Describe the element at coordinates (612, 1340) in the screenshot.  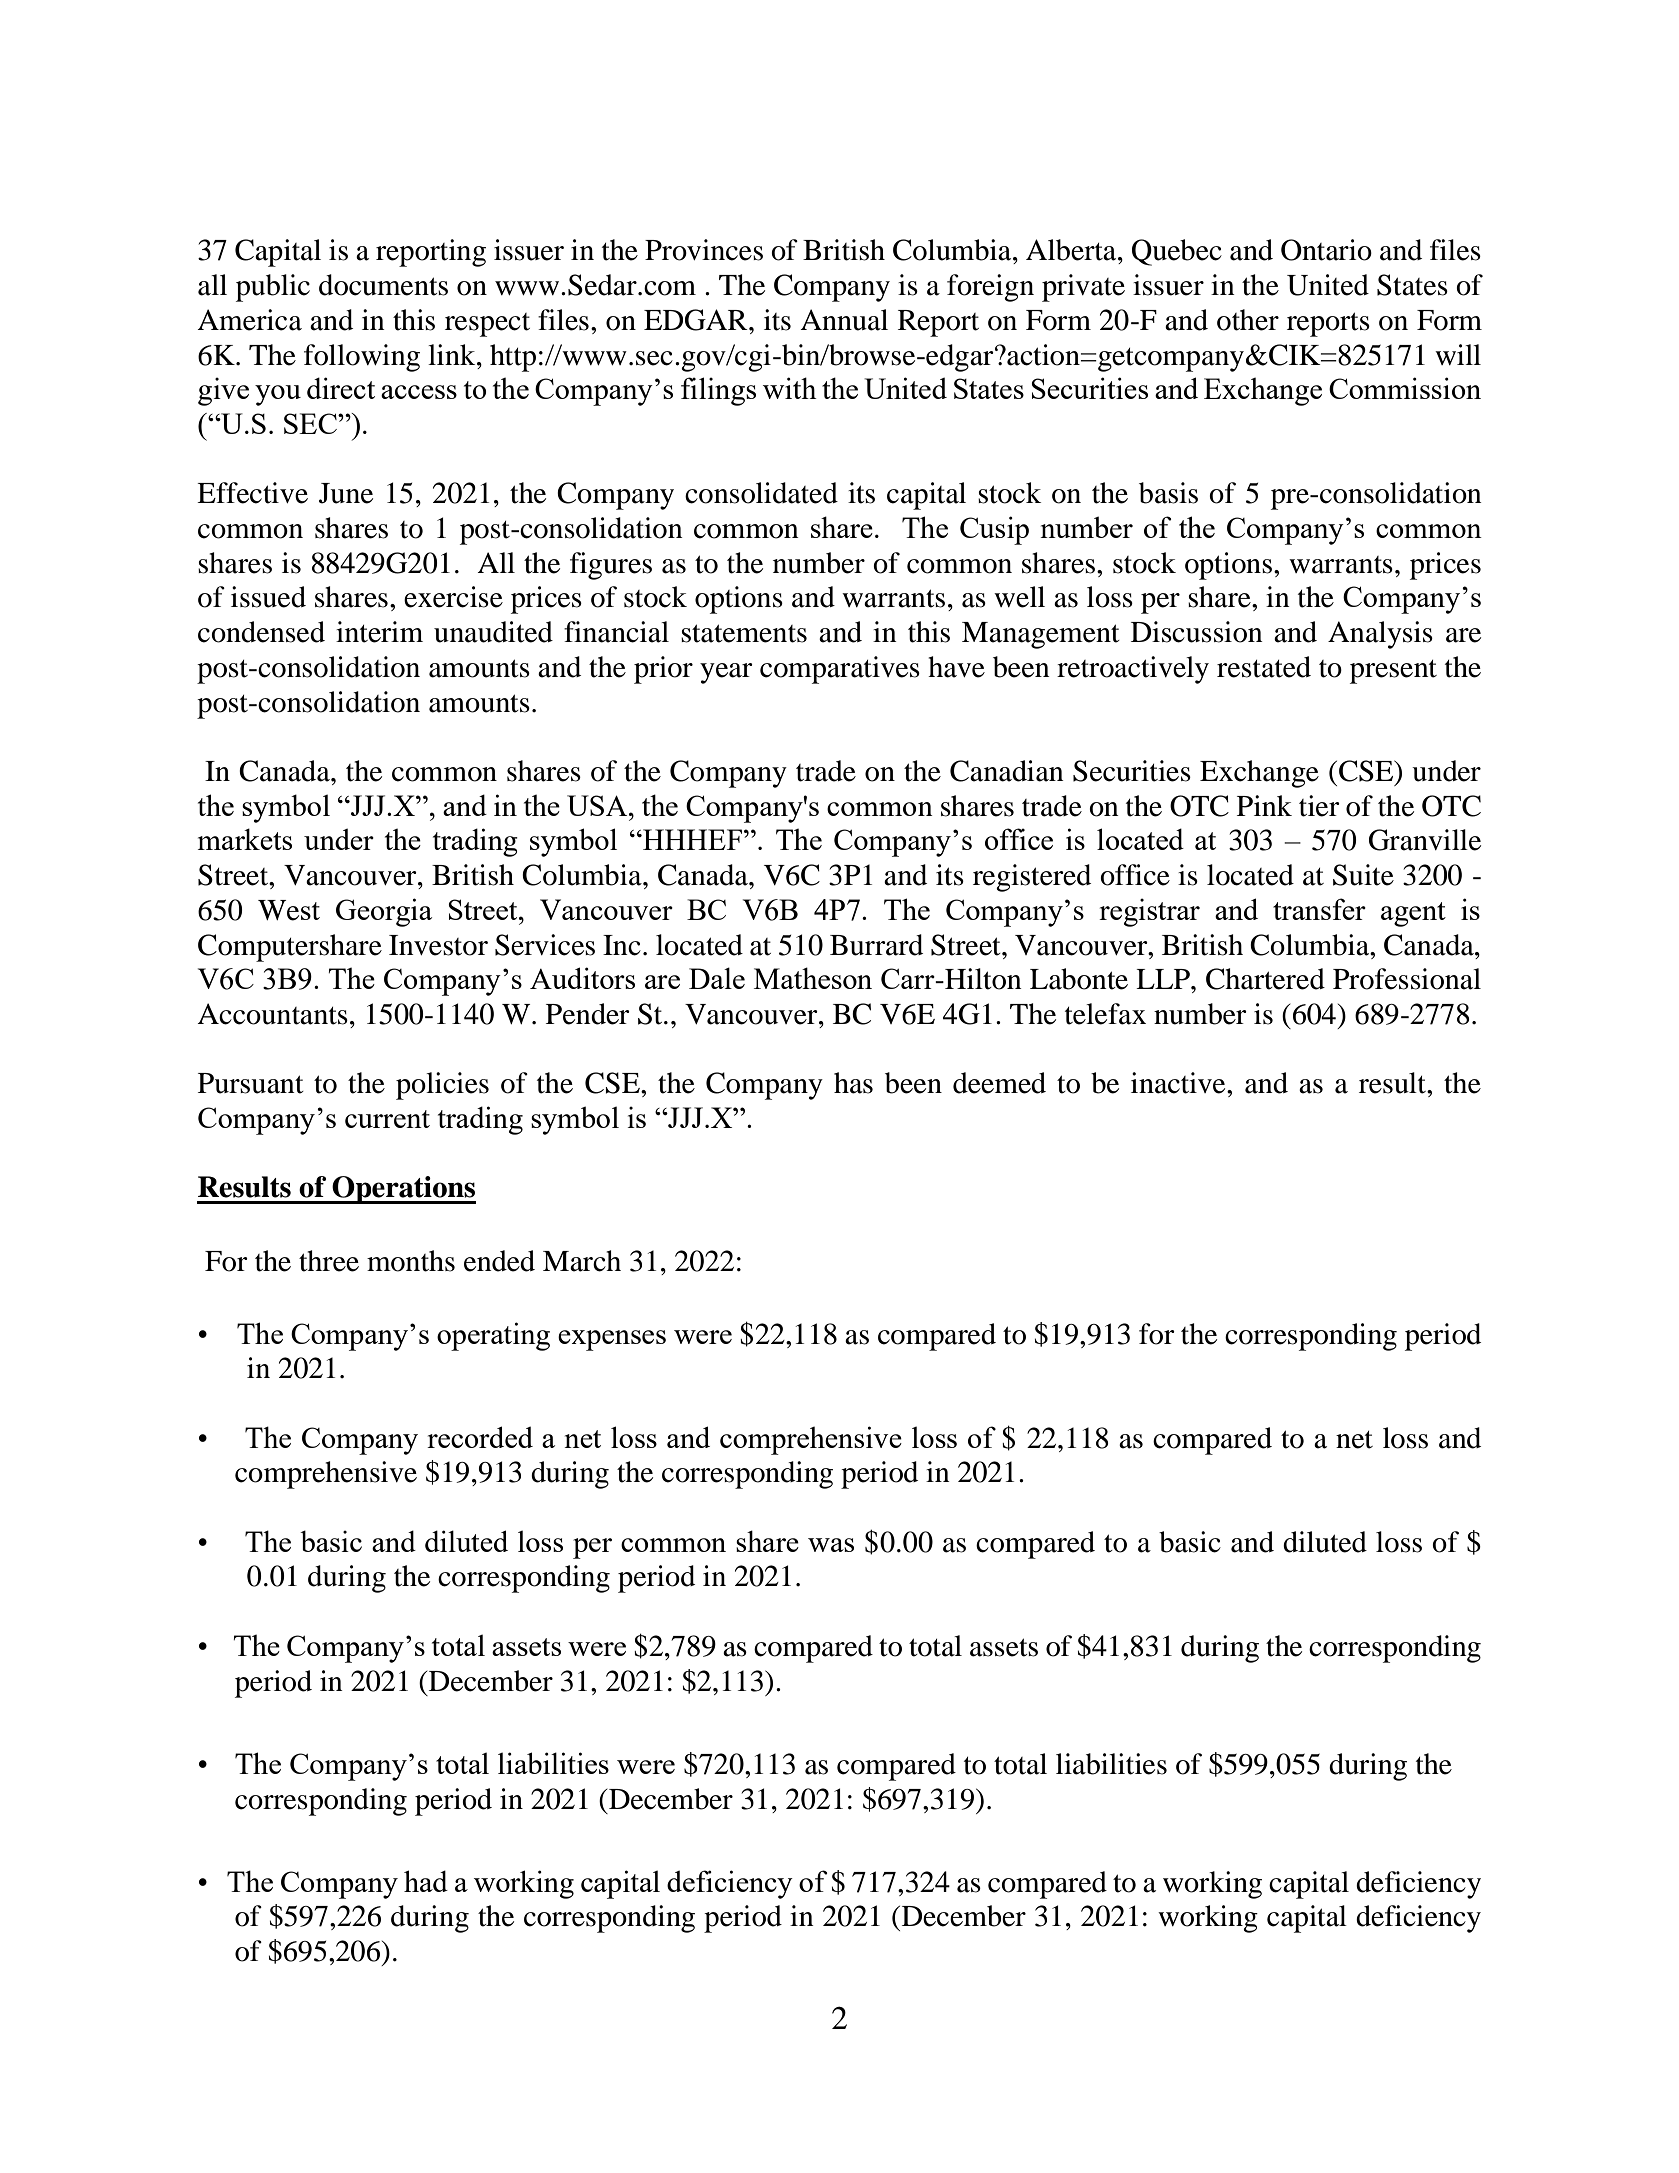
I see `expenses` at that location.
